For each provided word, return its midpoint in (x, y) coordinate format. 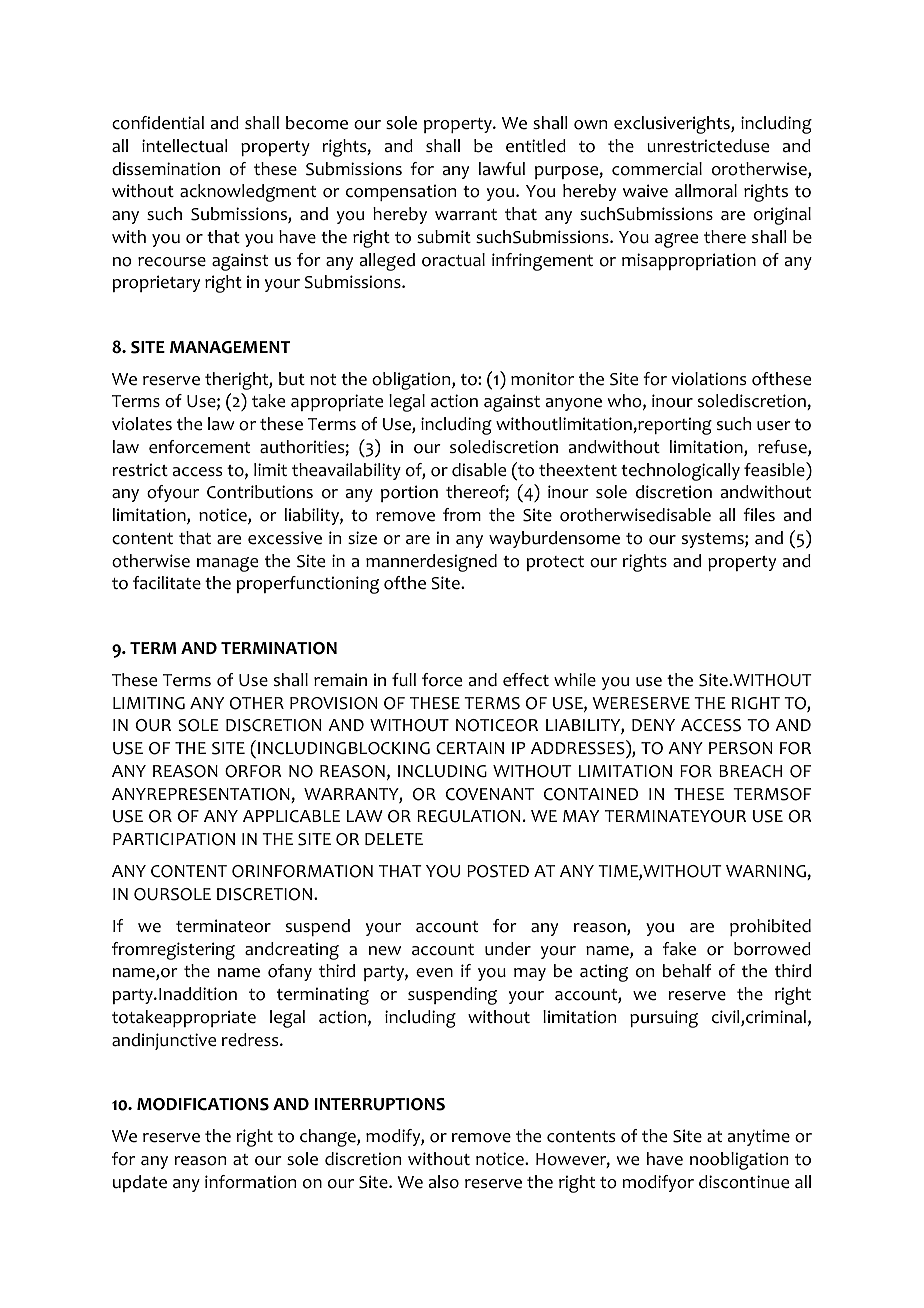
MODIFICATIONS (203, 1104)
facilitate (167, 583)
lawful (502, 169)
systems (714, 540)
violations (709, 379)
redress (251, 1040)
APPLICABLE (291, 816)
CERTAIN (470, 748)
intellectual (184, 146)
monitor (542, 379)
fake (679, 949)
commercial (657, 169)
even (434, 973)
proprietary (156, 283)
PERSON (740, 748)
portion (409, 493)
